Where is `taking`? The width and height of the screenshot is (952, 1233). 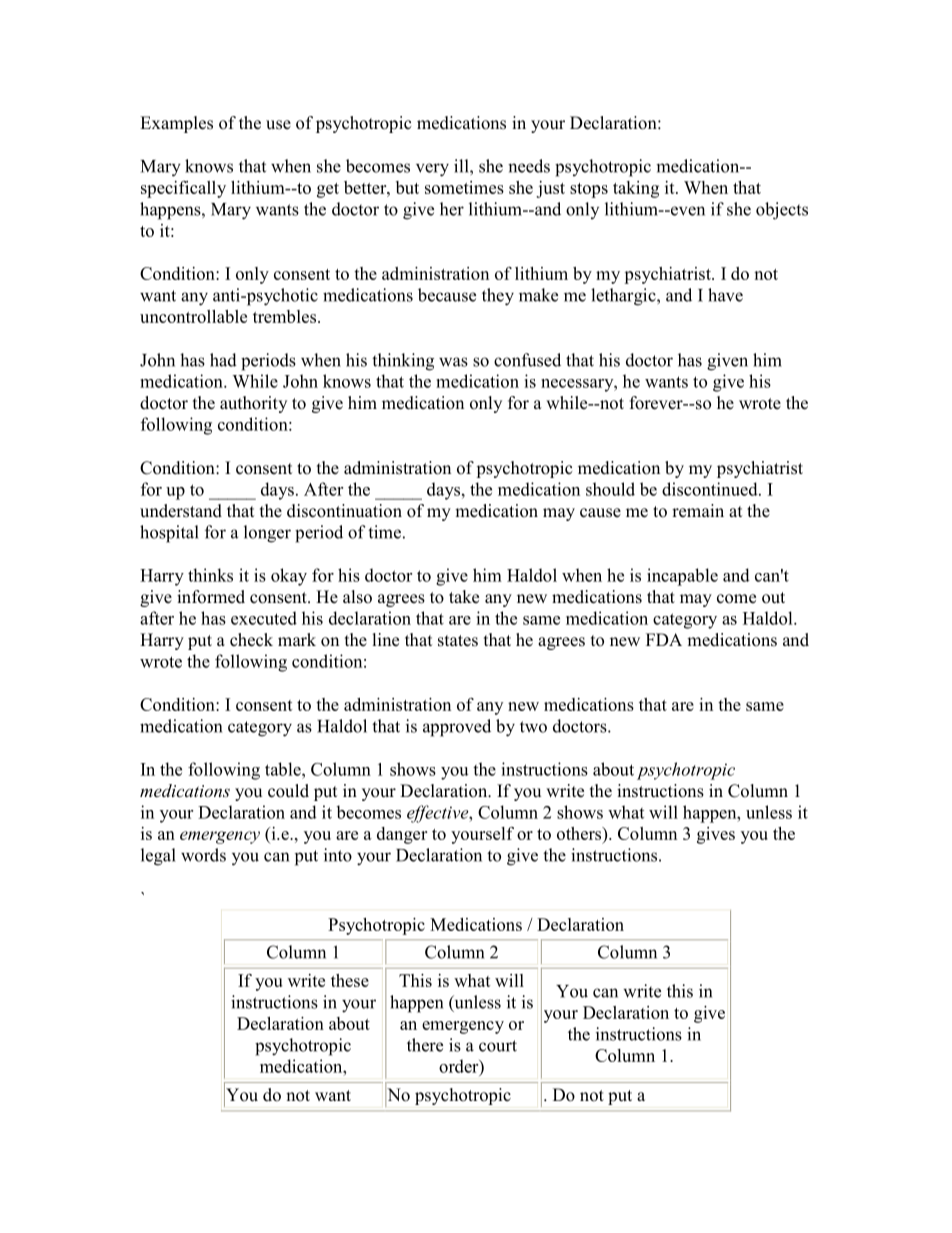 taking is located at coordinates (636, 189).
